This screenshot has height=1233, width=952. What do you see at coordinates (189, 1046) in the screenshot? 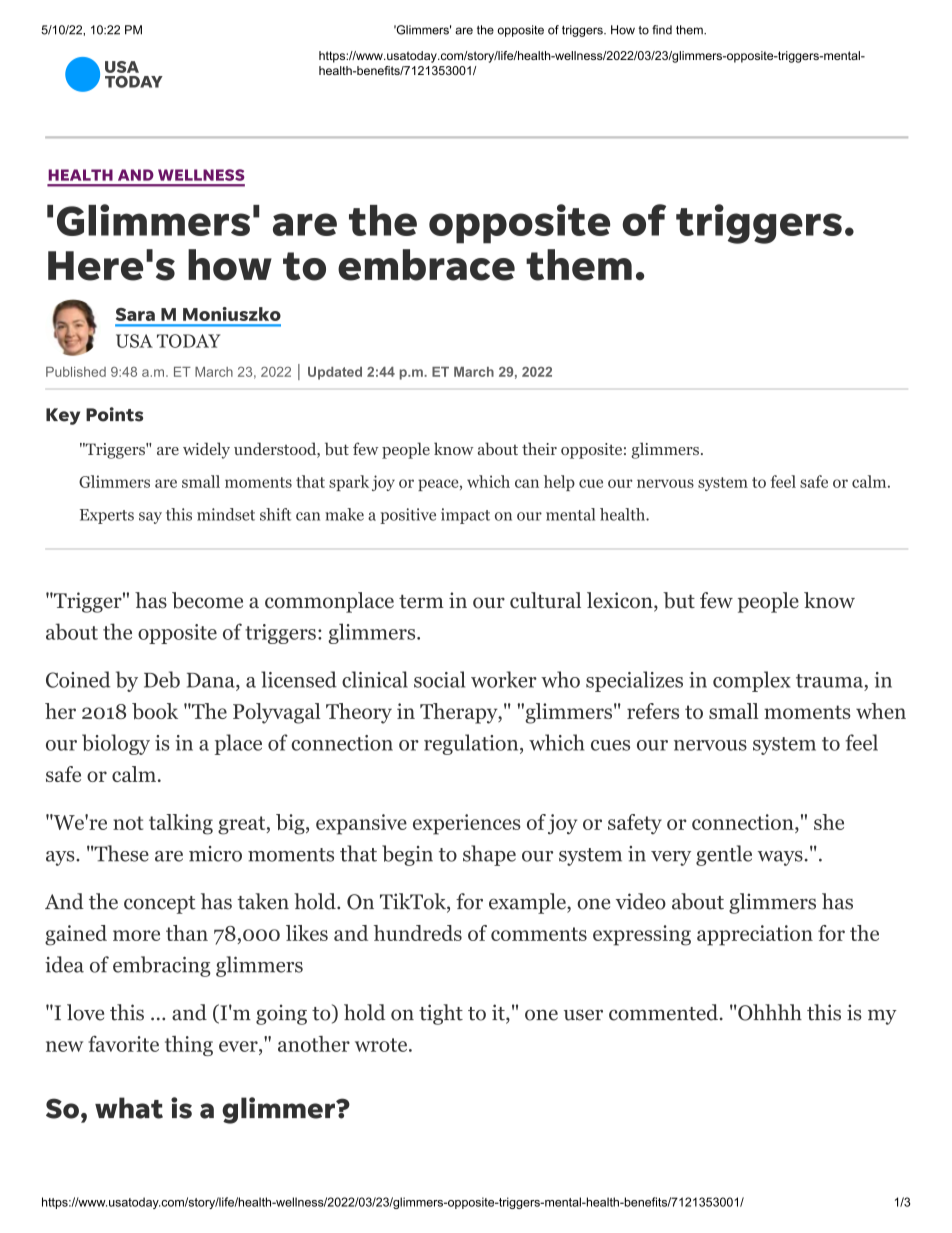
I see `thing` at bounding box center [189, 1046].
